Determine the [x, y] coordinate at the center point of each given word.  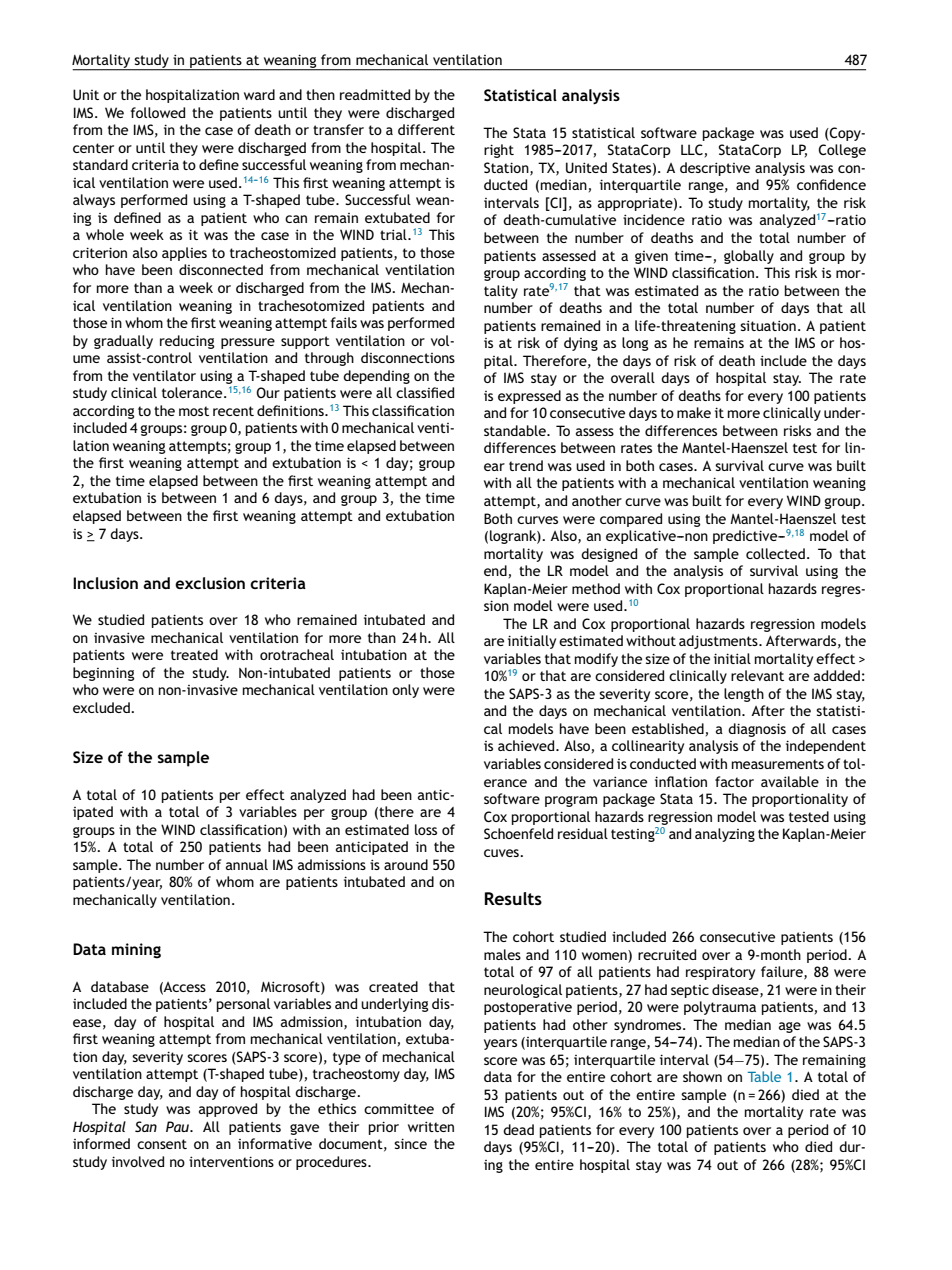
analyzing [725, 835]
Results [513, 898]
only [405, 691]
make [694, 412]
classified [425, 392]
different [426, 129]
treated [194, 654]
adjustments [719, 642]
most [194, 411]
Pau [178, 1126]
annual [247, 864]
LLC [692, 149]
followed [158, 112]
